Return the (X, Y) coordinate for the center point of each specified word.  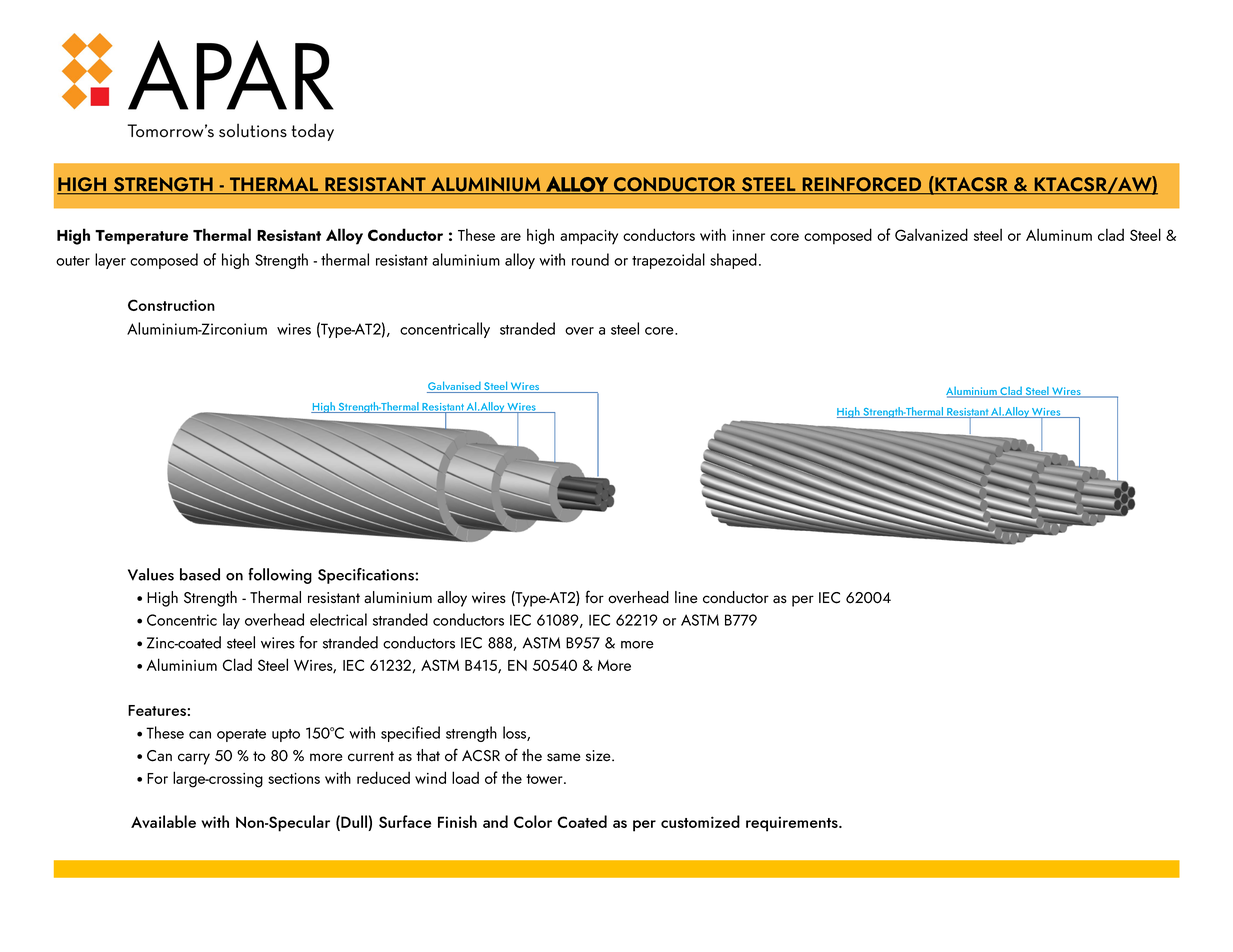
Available (163, 821)
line (686, 597)
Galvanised (455, 387)
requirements (793, 824)
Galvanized (931, 234)
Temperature (141, 237)
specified (410, 734)
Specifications (367, 576)
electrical (338, 619)
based (200, 574)
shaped (733, 261)
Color (533, 821)
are (511, 237)
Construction (171, 305)
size (599, 756)
